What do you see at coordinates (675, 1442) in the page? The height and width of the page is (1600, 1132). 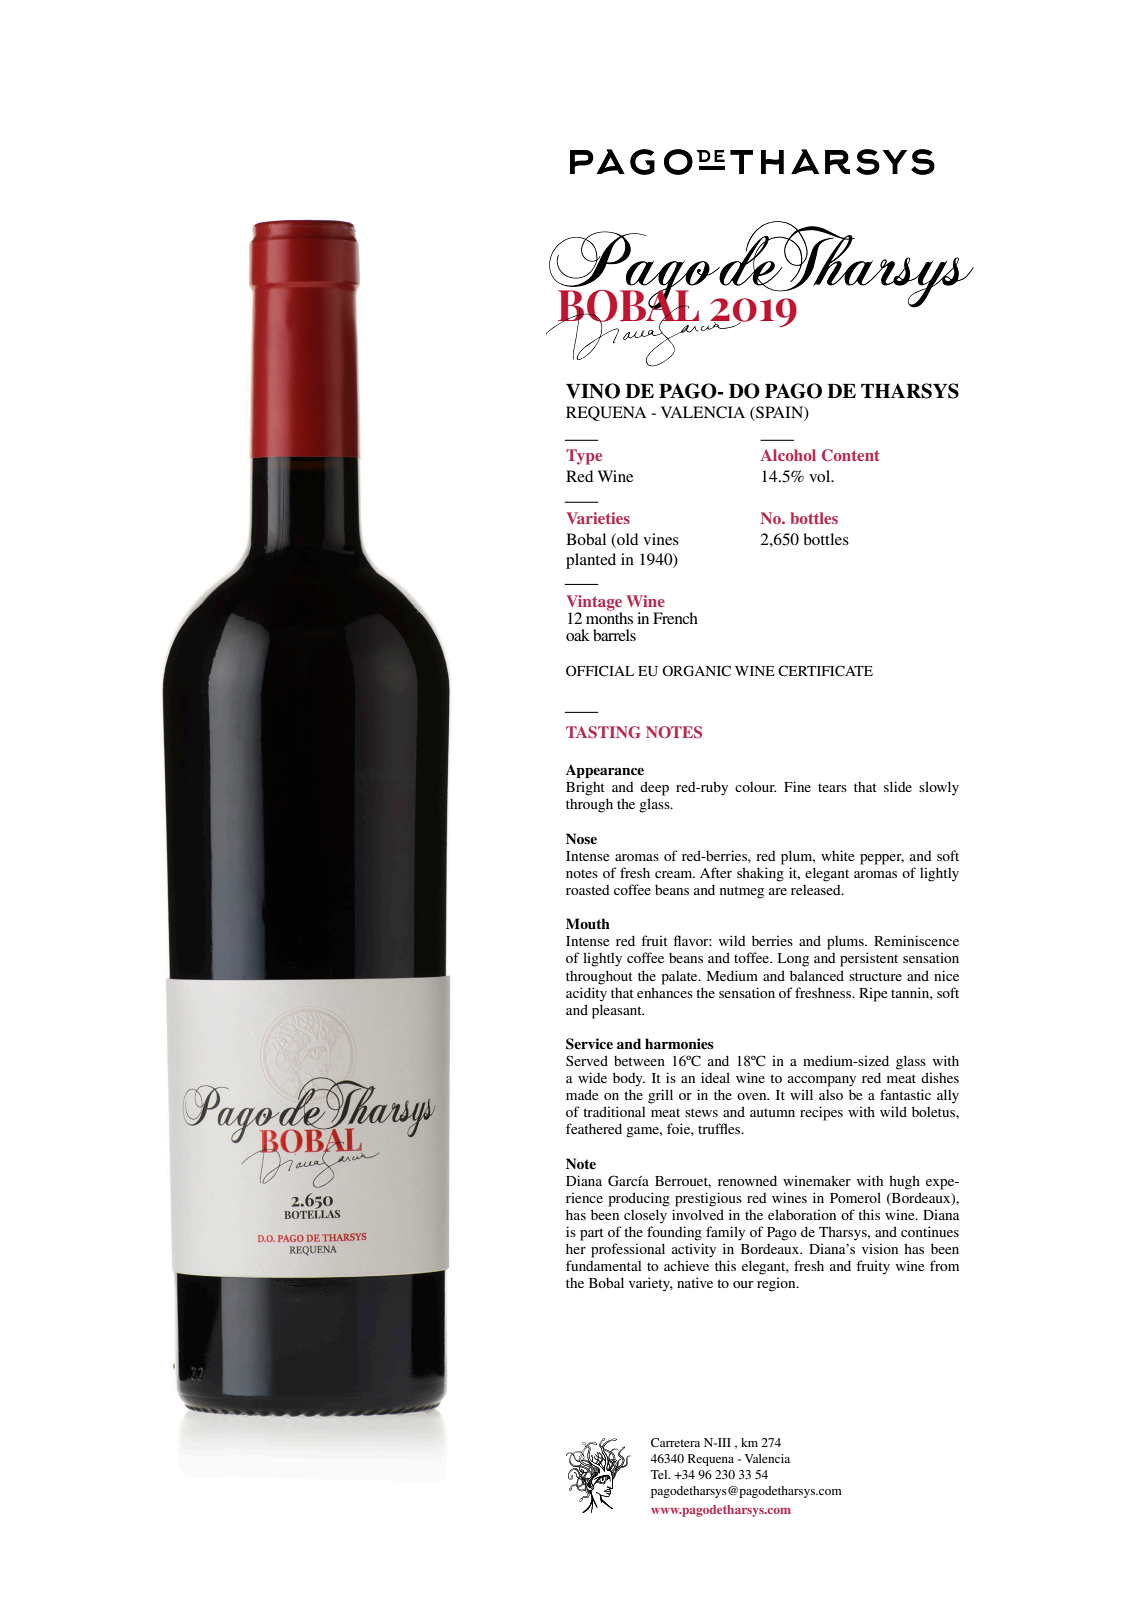 I see `Carretera` at bounding box center [675, 1442].
